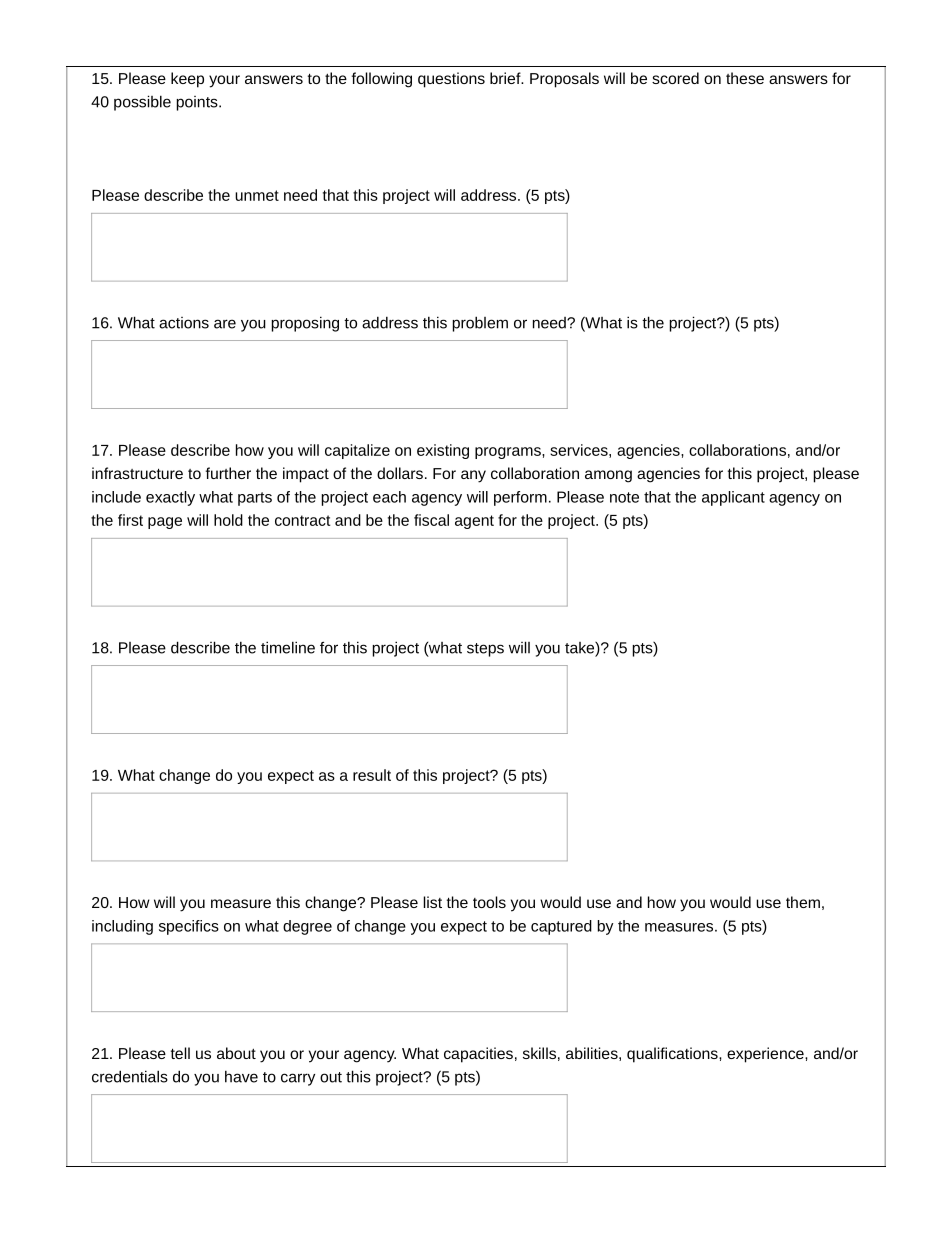 The width and height of the image is (952, 1233). Describe the element at coordinates (480, 324) in the image. I see `problem` at that location.
